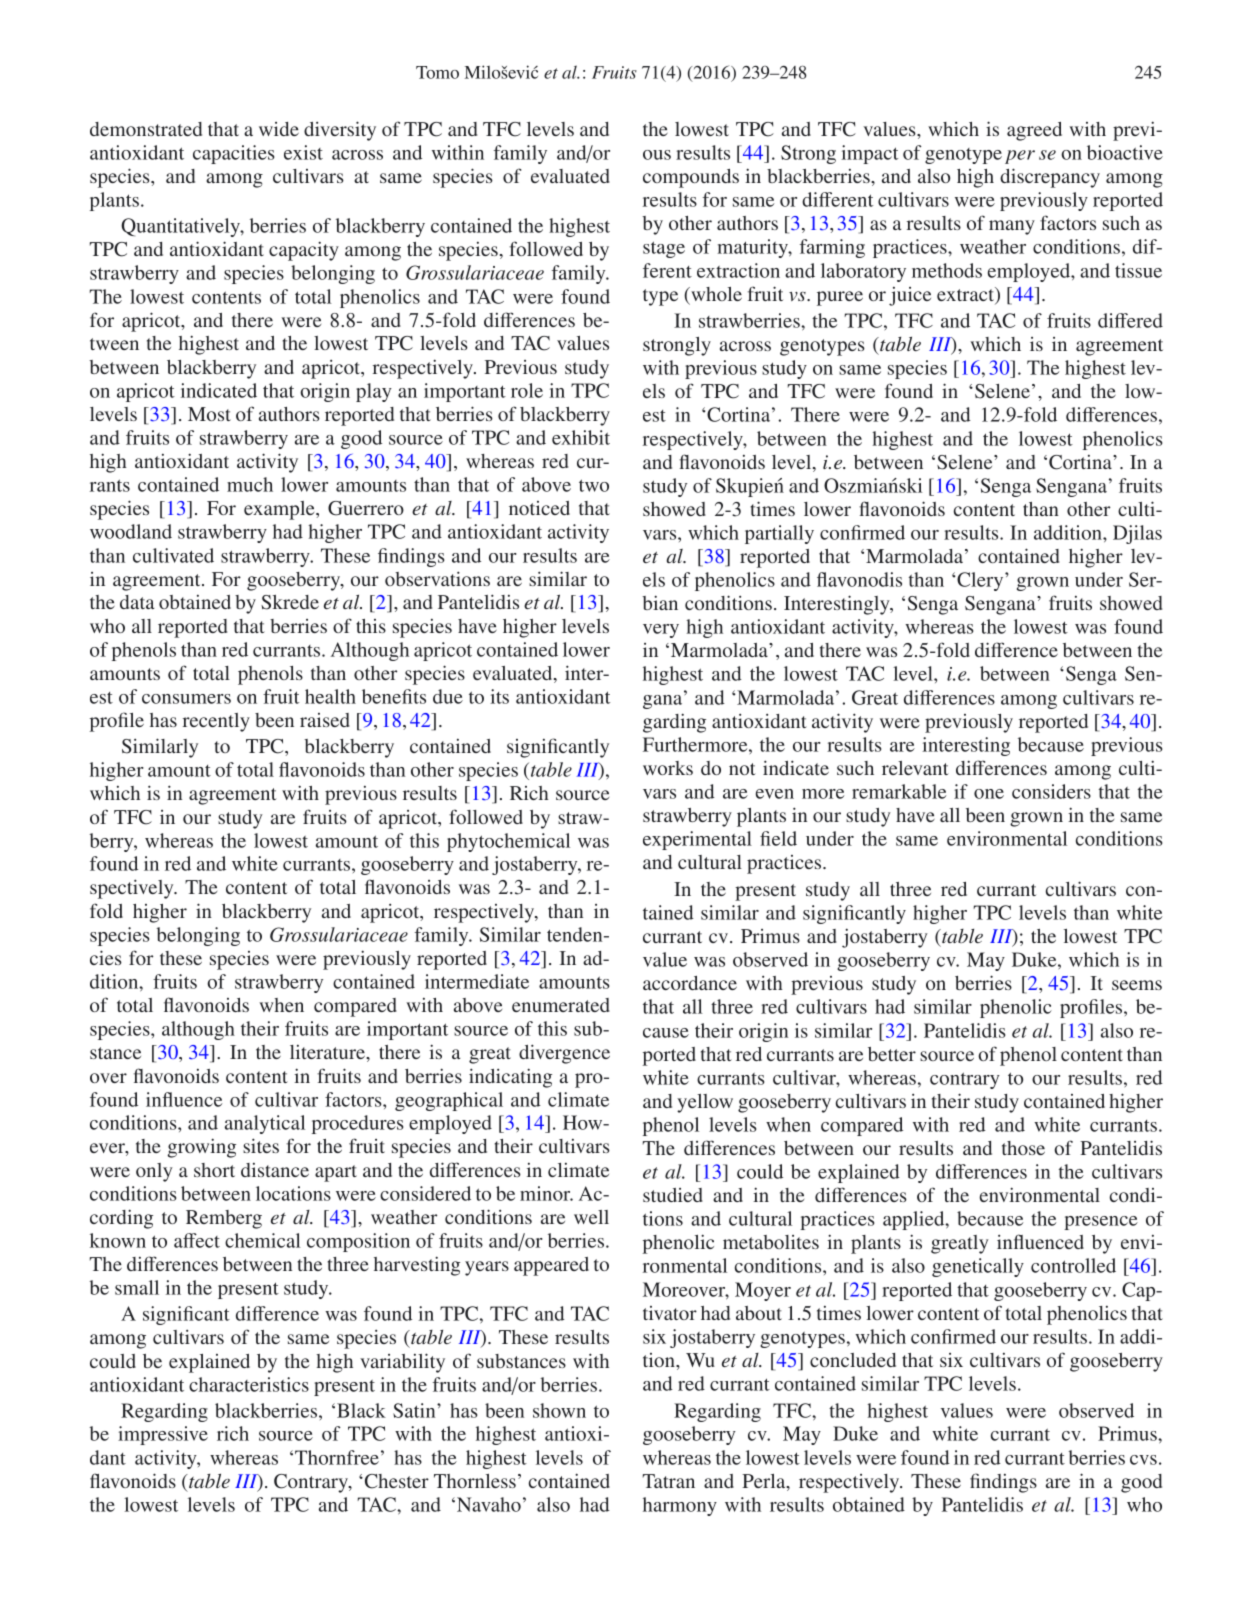 This screenshot has height=1610, width=1252. What do you see at coordinates (1034, 131) in the screenshot?
I see `agreed` at bounding box center [1034, 131].
